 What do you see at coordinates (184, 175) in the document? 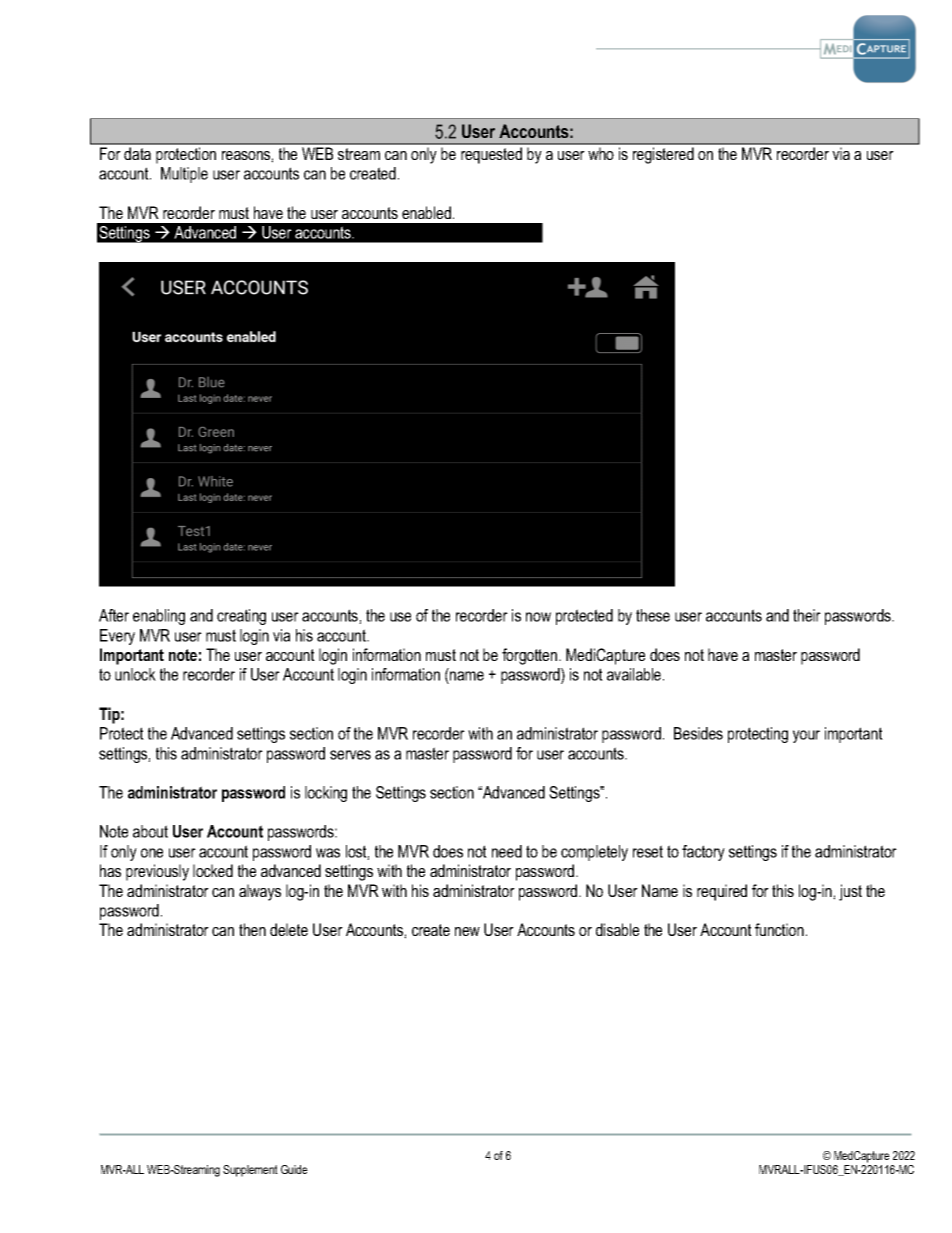
I see `Multiple` at bounding box center [184, 175].
